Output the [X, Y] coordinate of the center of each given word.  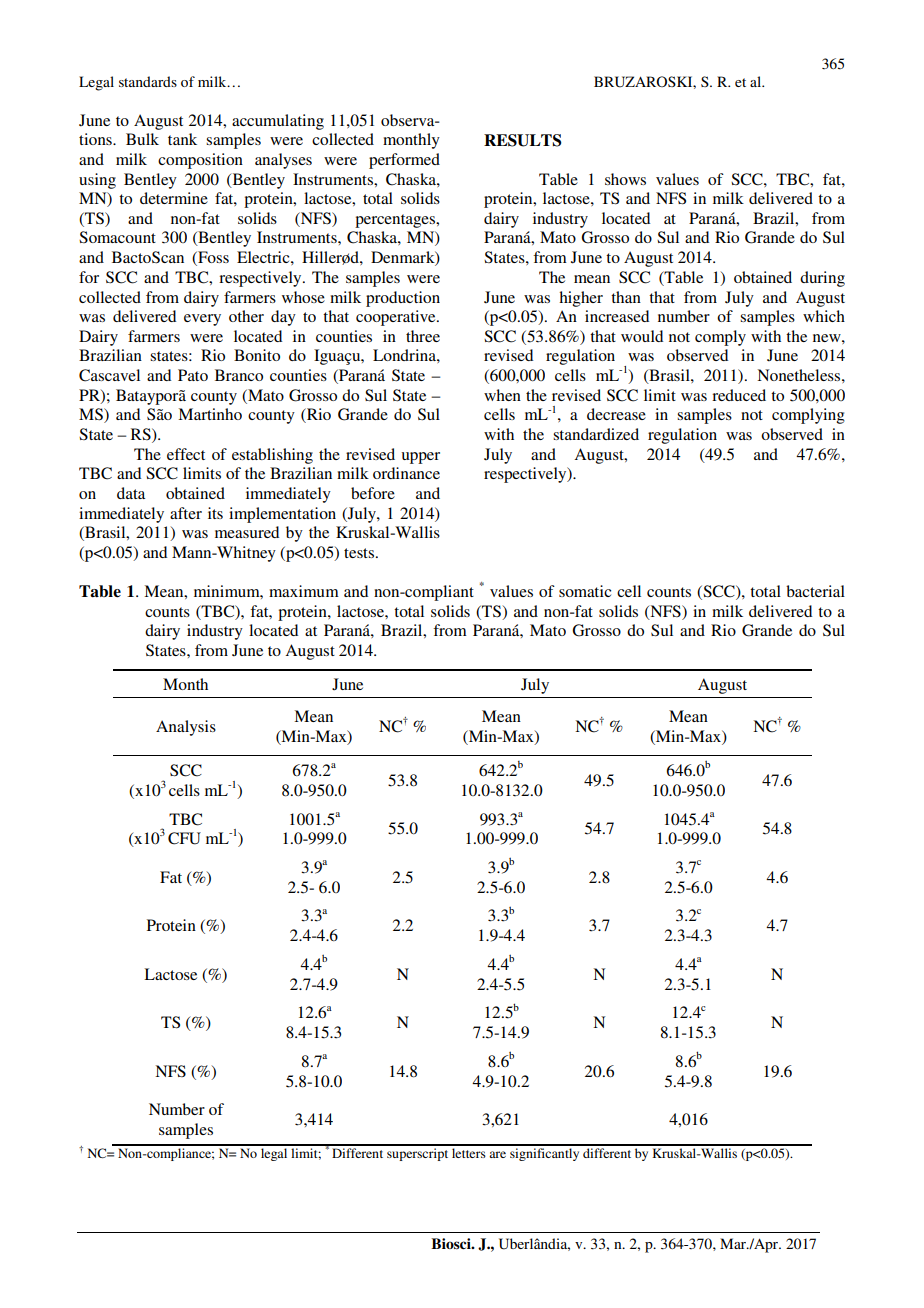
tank [182, 139]
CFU [184, 838]
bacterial [815, 591]
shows [625, 179]
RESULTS [522, 140]
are [497, 1154]
